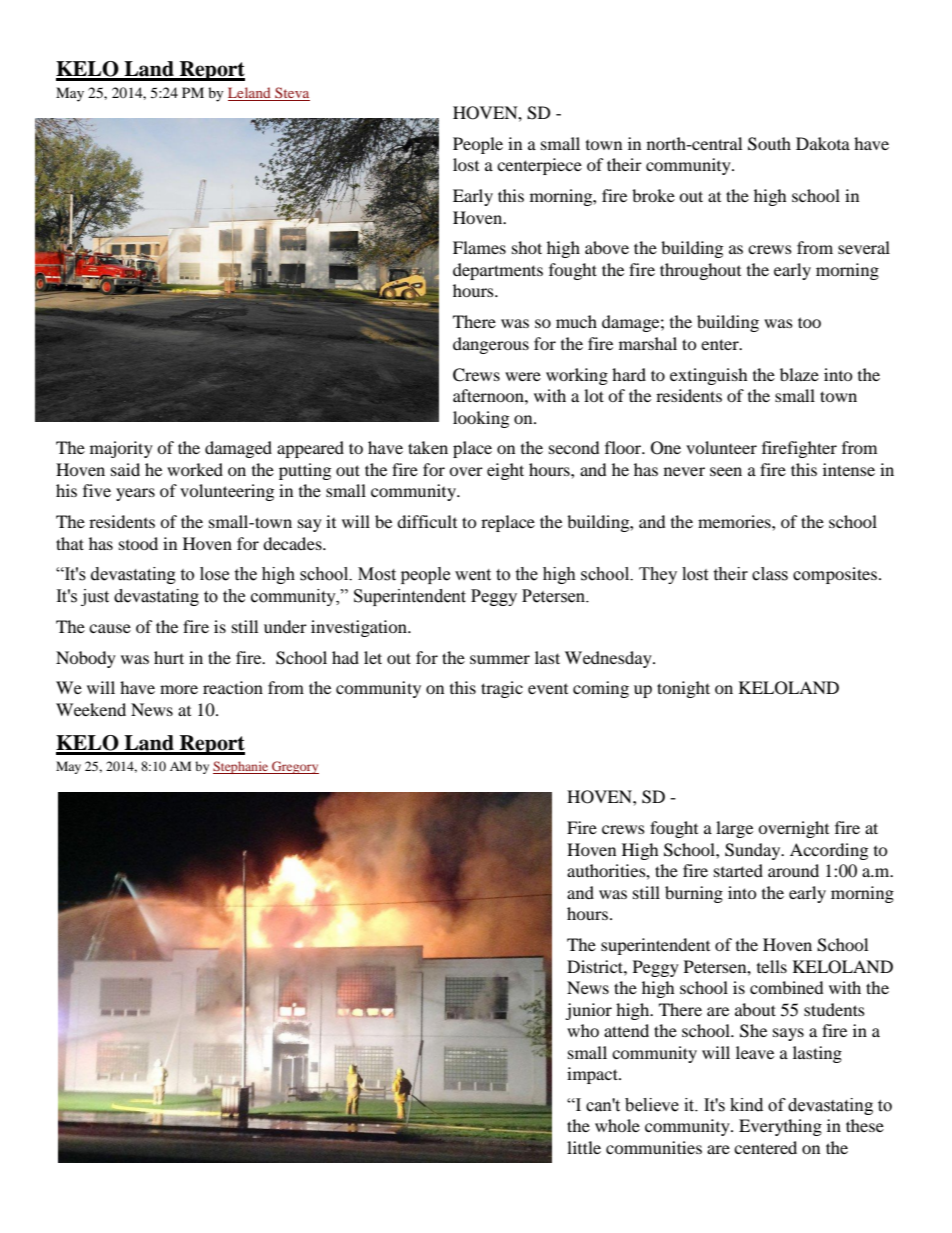 The width and height of the screenshot is (952, 1233). Describe the element at coordinates (500, 659) in the screenshot. I see `summer` at that location.
